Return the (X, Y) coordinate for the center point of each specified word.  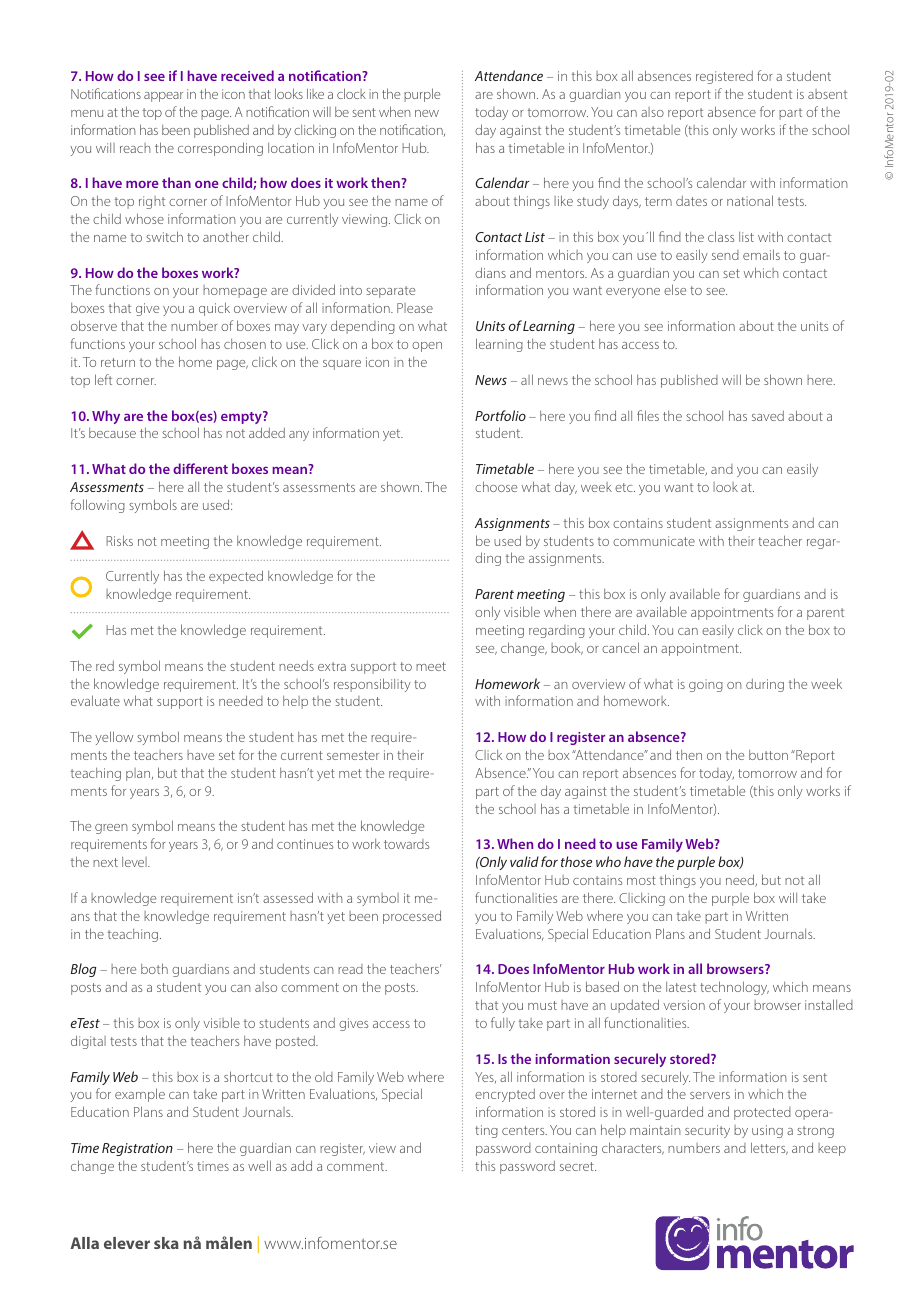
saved (768, 416)
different (200, 468)
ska (166, 1243)
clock (351, 93)
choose (496, 486)
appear (163, 97)
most (641, 880)
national (750, 200)
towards (406, 844)
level (135, 862)
